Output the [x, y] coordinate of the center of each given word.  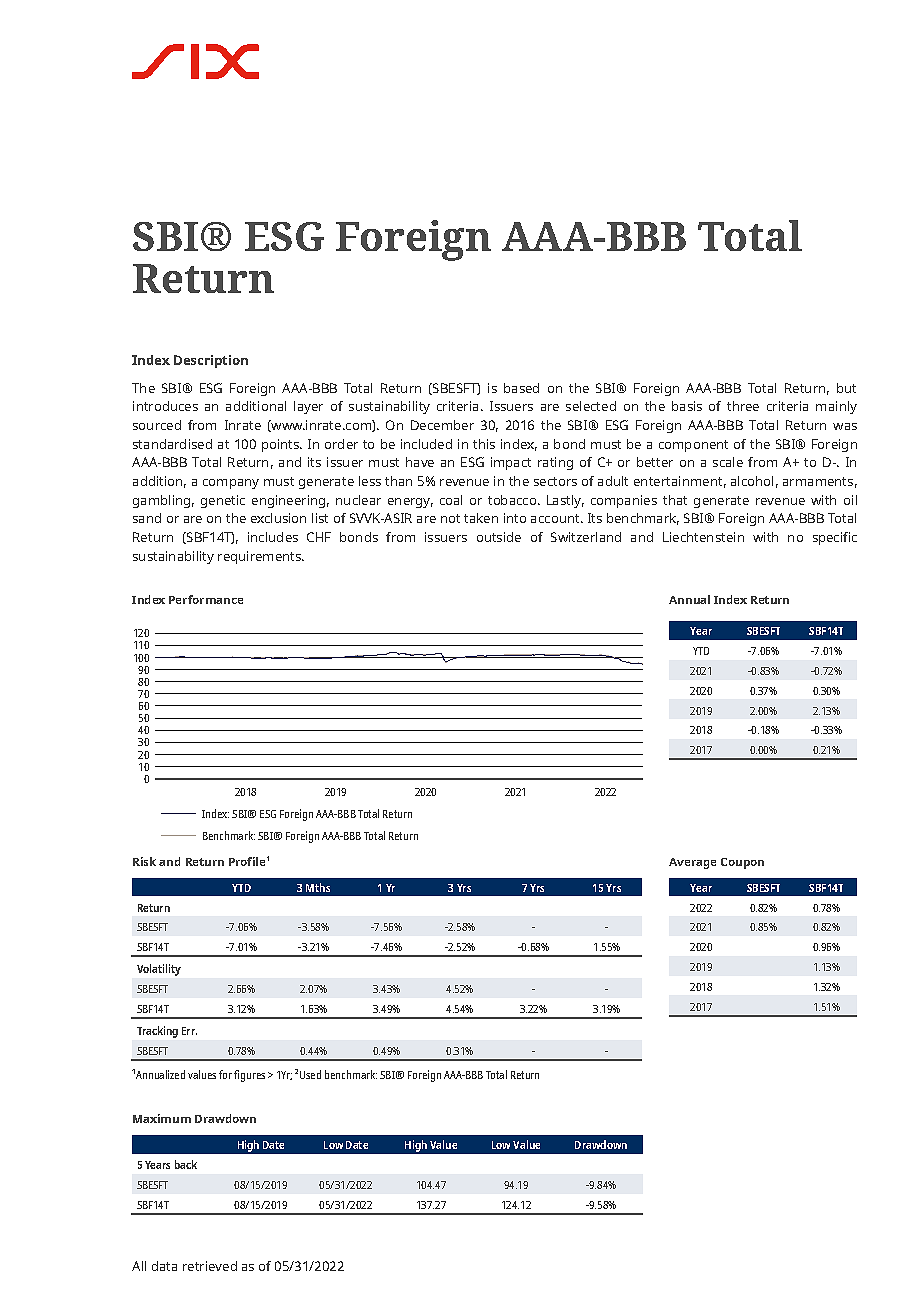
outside [499, 537]
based [521, 388]
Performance [206, 599]
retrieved [210, 1266]
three [743, 406]
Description [211, 361]
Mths [318, 887]
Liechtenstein [703, 537]
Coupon [742, 863]
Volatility [159, 970]
